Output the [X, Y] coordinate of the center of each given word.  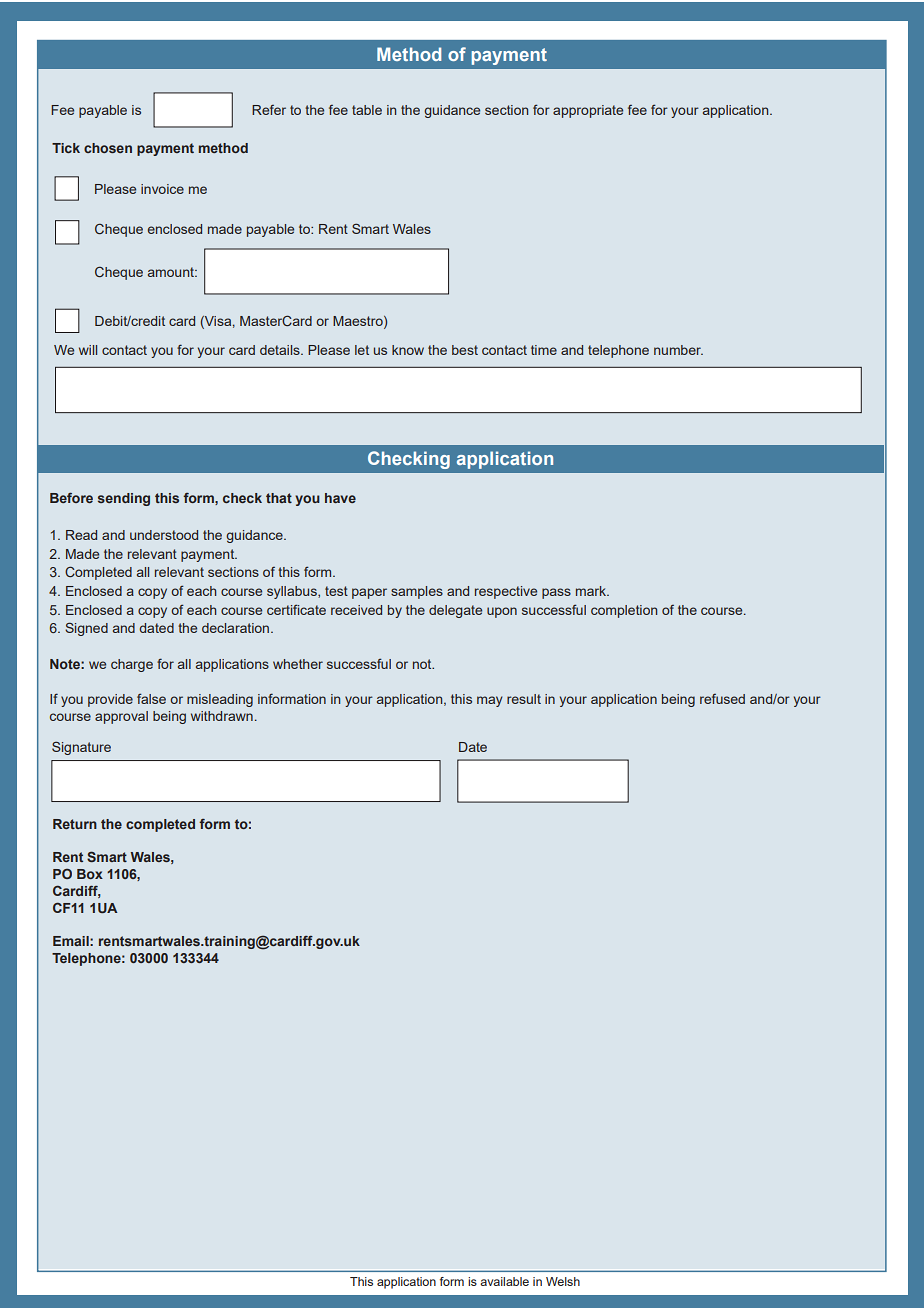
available [504, 1281]
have [340, 498]
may [490, 701]
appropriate [588, 111]
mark [592, 591]
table [367, 110]
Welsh [563, 1281]
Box [90, 874]
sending [124, 499]
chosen [108, 148]
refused [722, 699]
